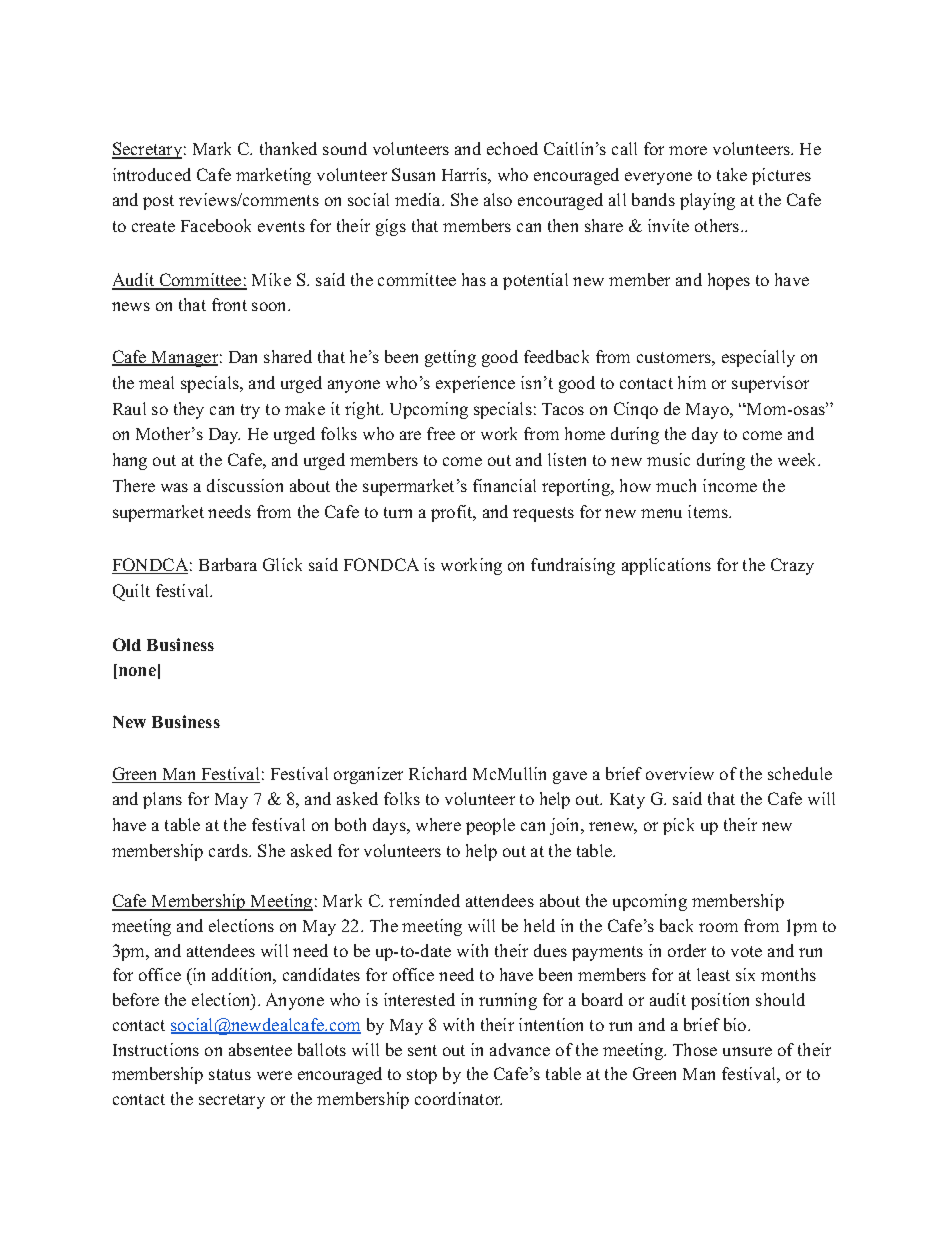 Image resolution: width=952 pixels, height=1233 pixels. Describe the element at coordinates (695, 1049) in the screenshot. I see `Those` at that location.
